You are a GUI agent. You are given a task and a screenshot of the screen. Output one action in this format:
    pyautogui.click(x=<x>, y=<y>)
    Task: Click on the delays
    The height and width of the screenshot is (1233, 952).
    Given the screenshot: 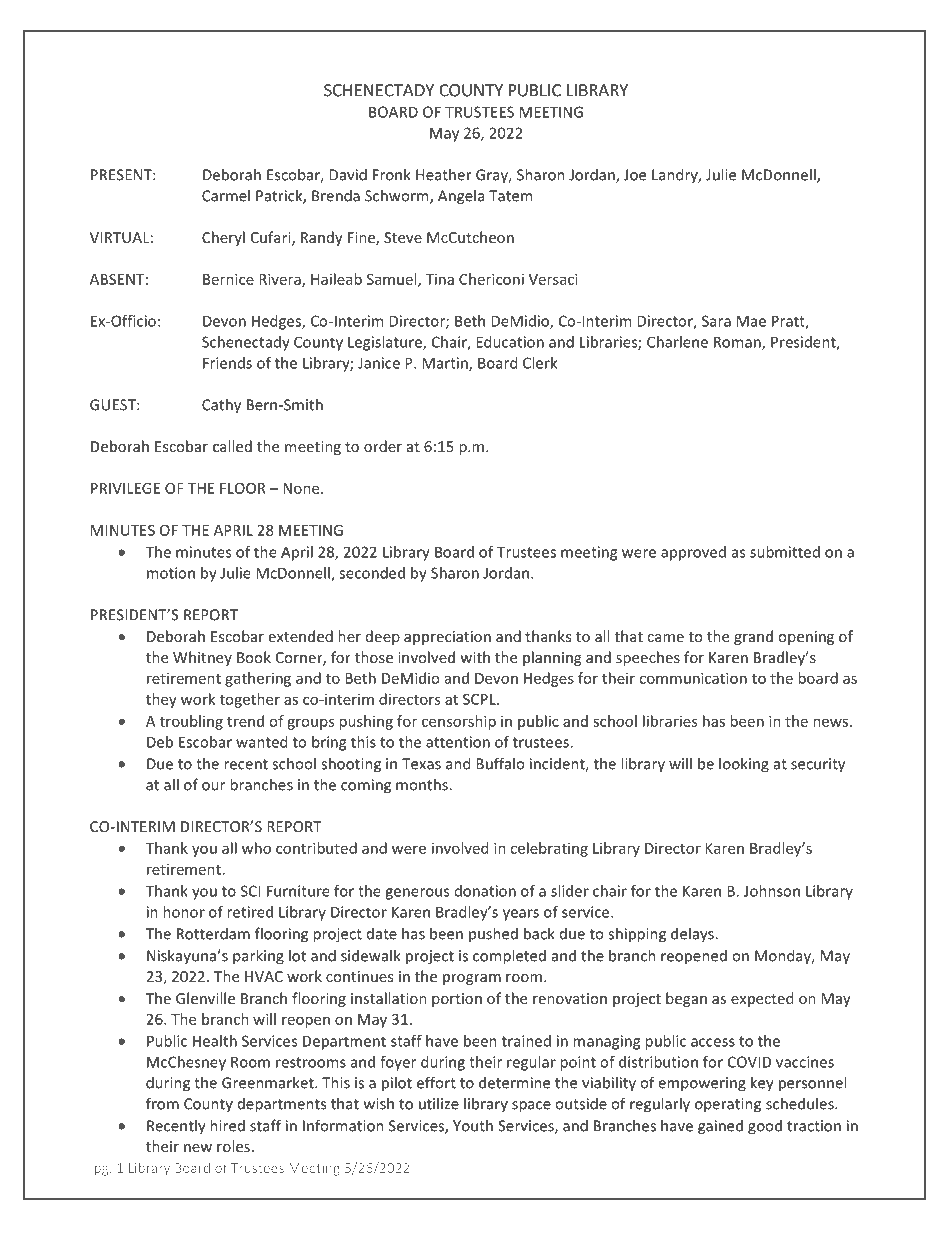 What is the action you would take?
    pyautogui.click(x=693, y=935)
